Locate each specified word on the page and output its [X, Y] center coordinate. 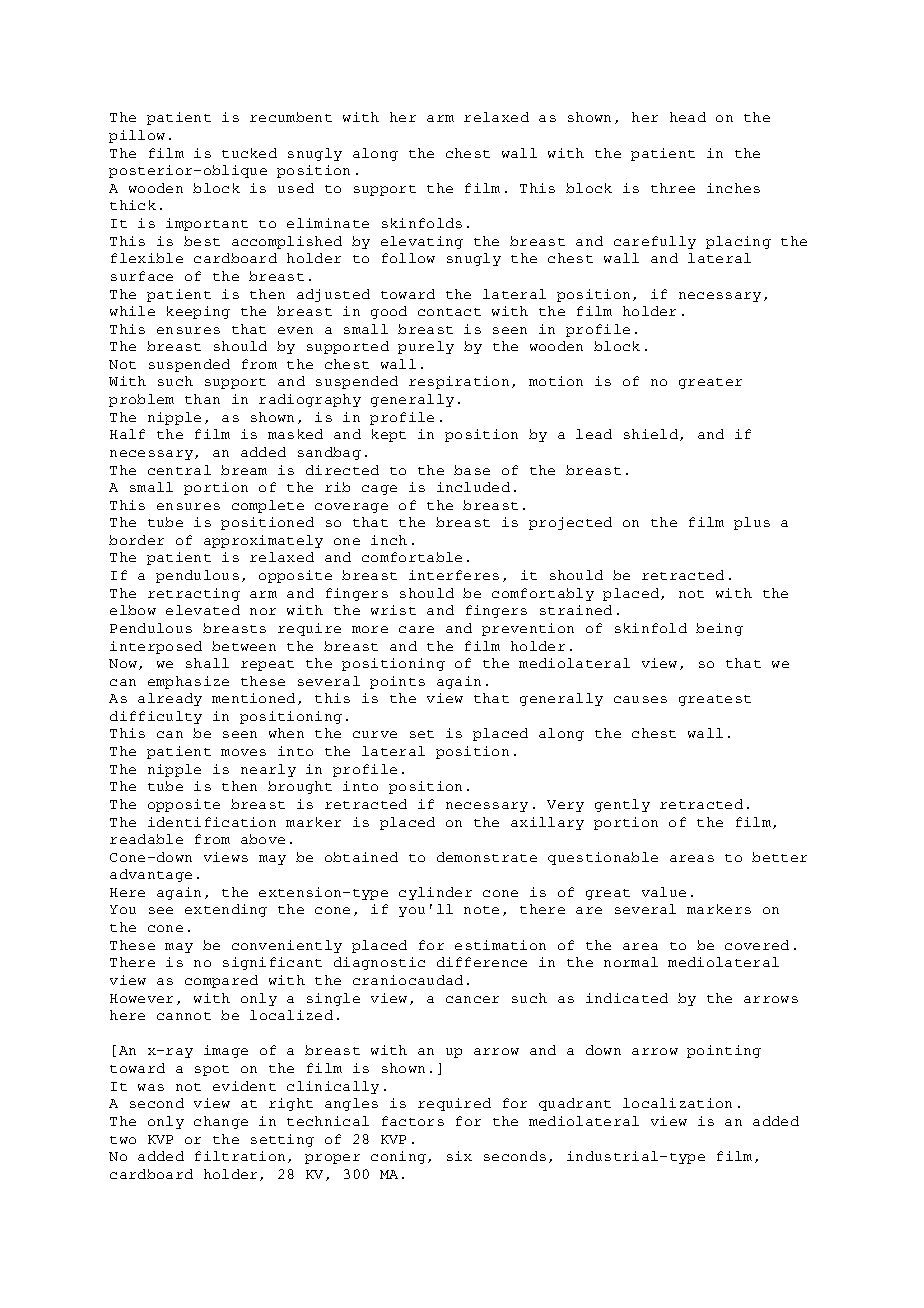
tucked [249, 153]
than [202, 399]
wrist [393, 610]
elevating [422, 242]
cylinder [435, 893]
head [688, 117]
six [459, 1156]
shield [652, 435]
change [221, 1122]
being [719, 629]
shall [207, 663]
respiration [459, 382]
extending [226, 910]
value [664, 892]
